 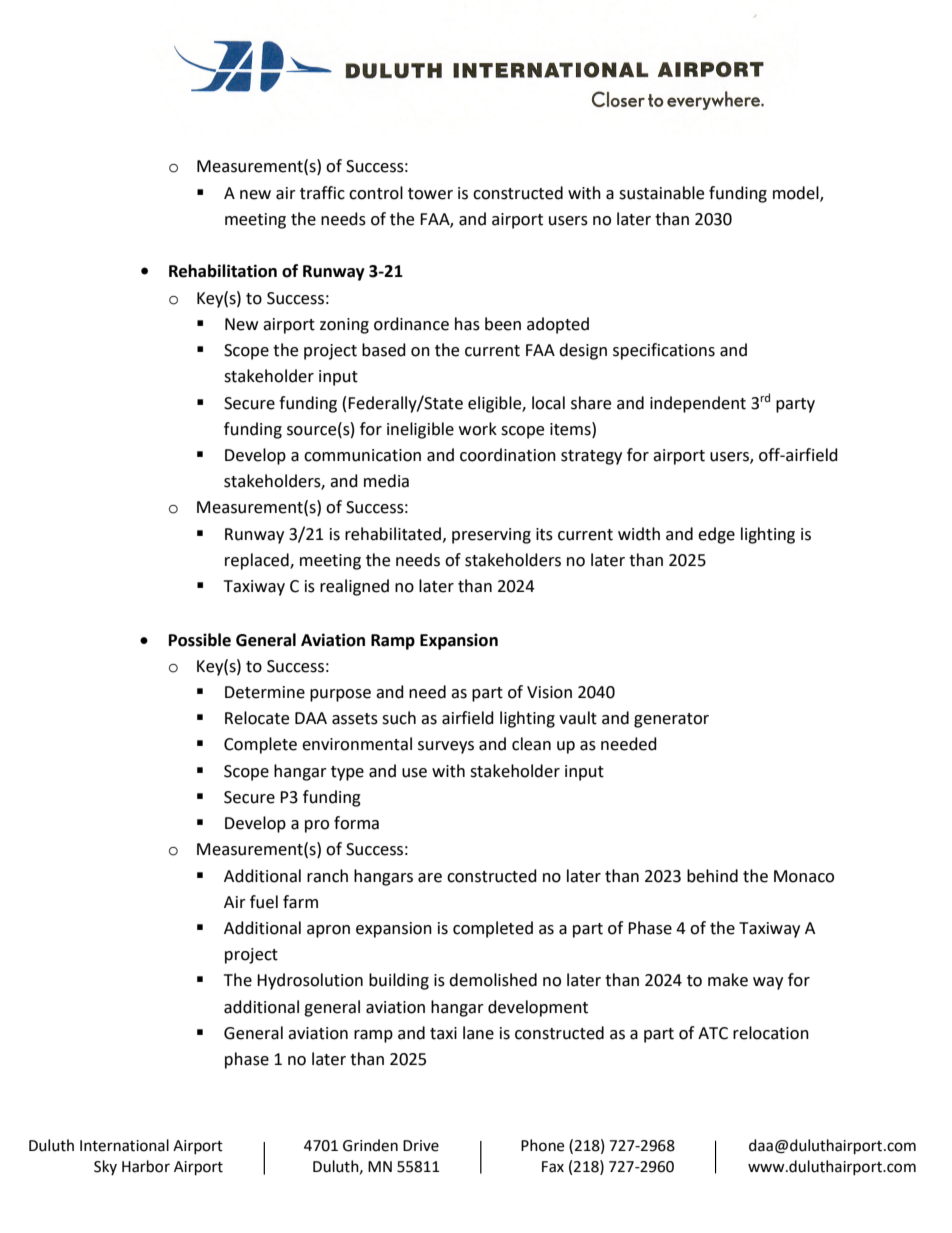 I want to click on demolished, so click(x=493, y=980).
